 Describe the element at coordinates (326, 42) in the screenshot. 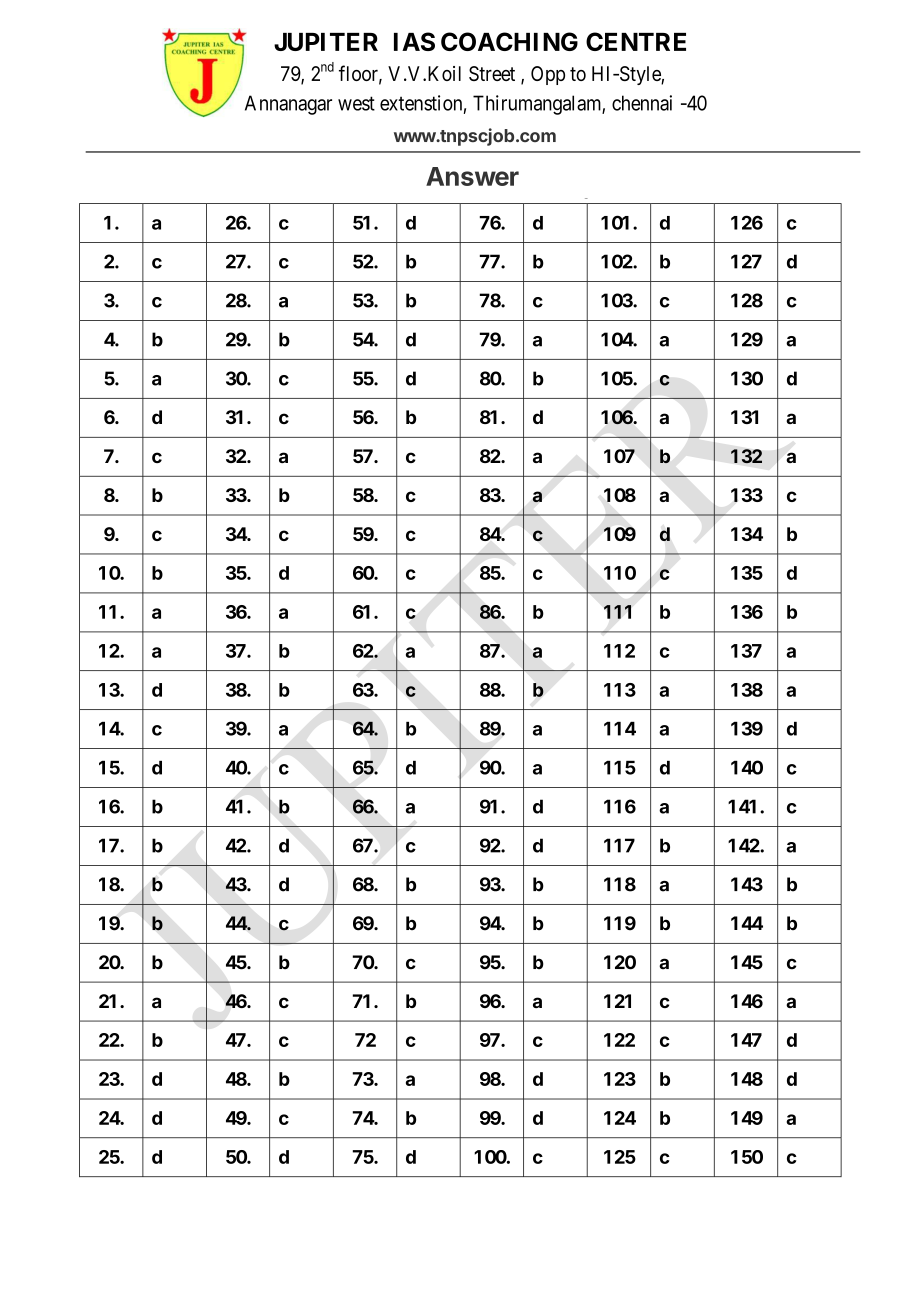

I see `JUPITER` at that location.
